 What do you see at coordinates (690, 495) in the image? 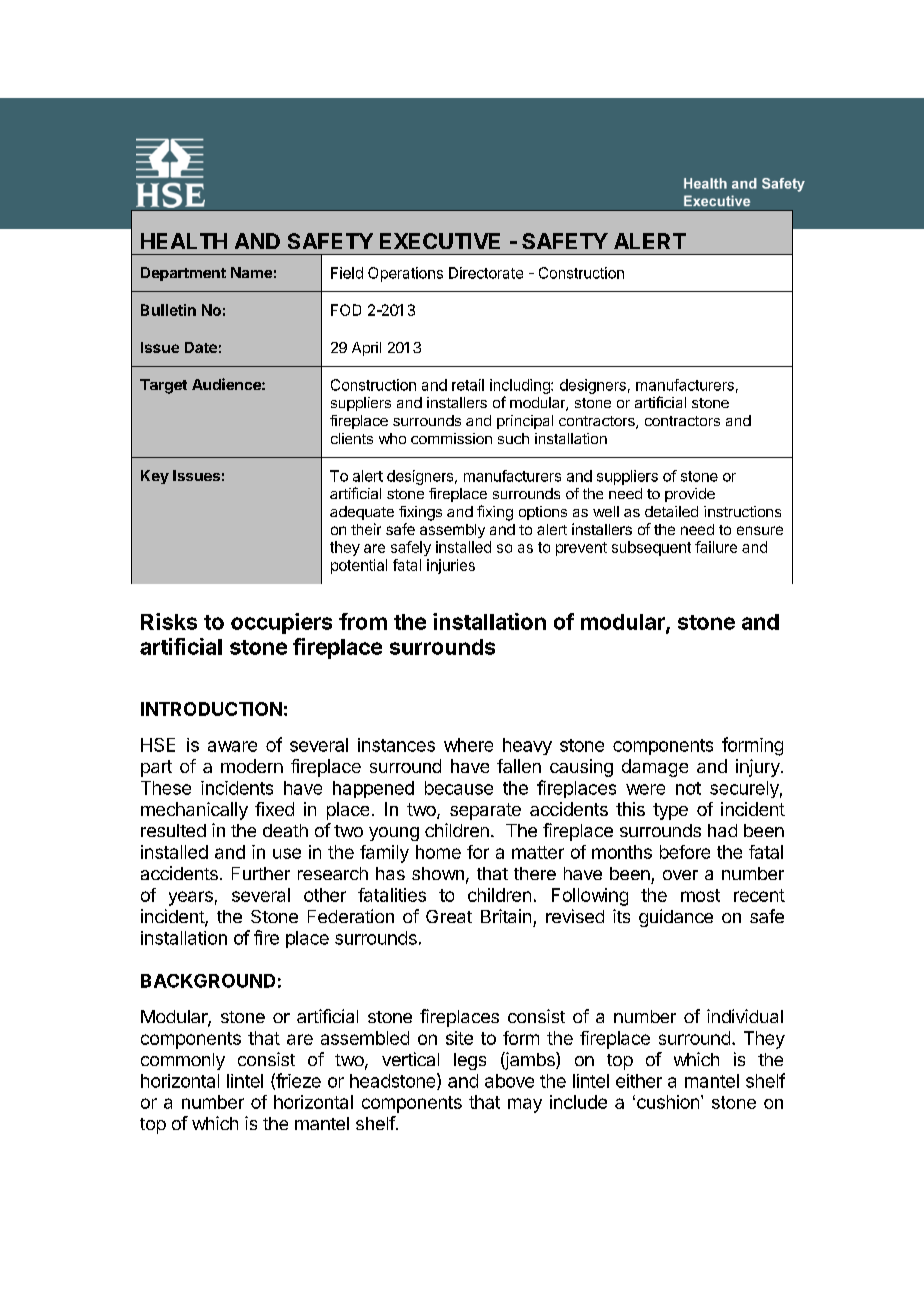
I see `provide` at bounding box center [690, 495].
